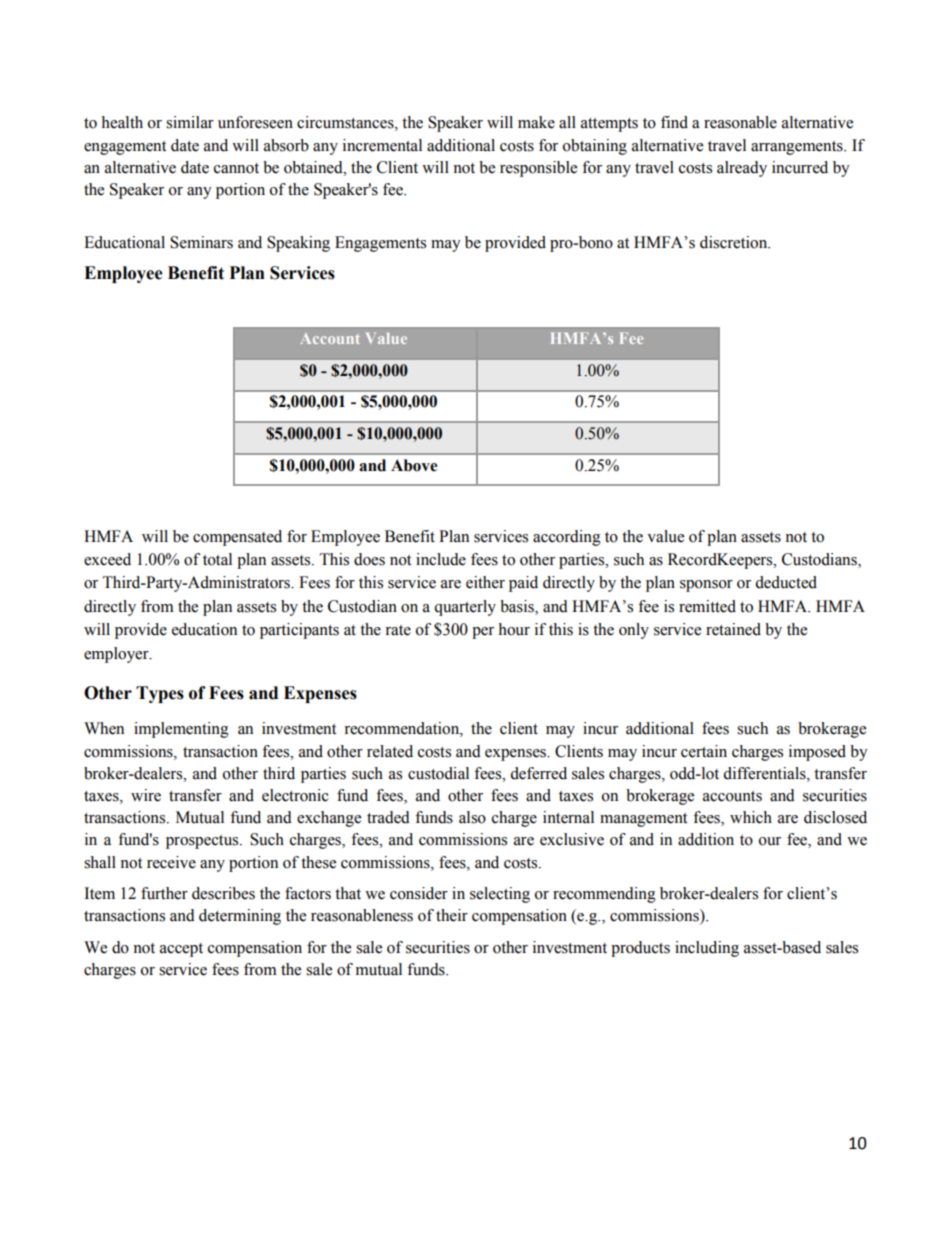 The image size is (952, 1233). I want to click on accept, so click(181, 950).
